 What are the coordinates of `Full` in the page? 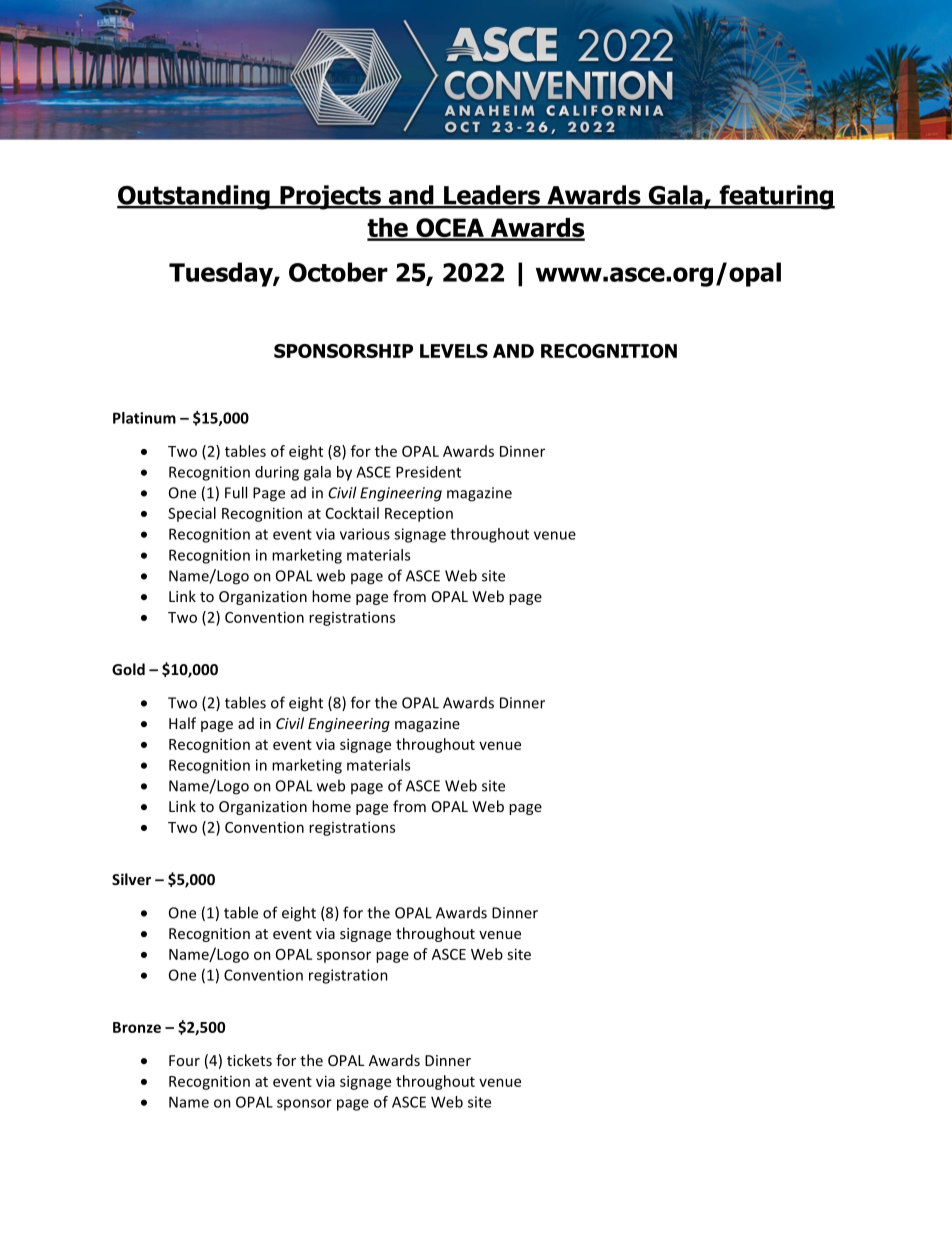 It's located at (236, 492).
